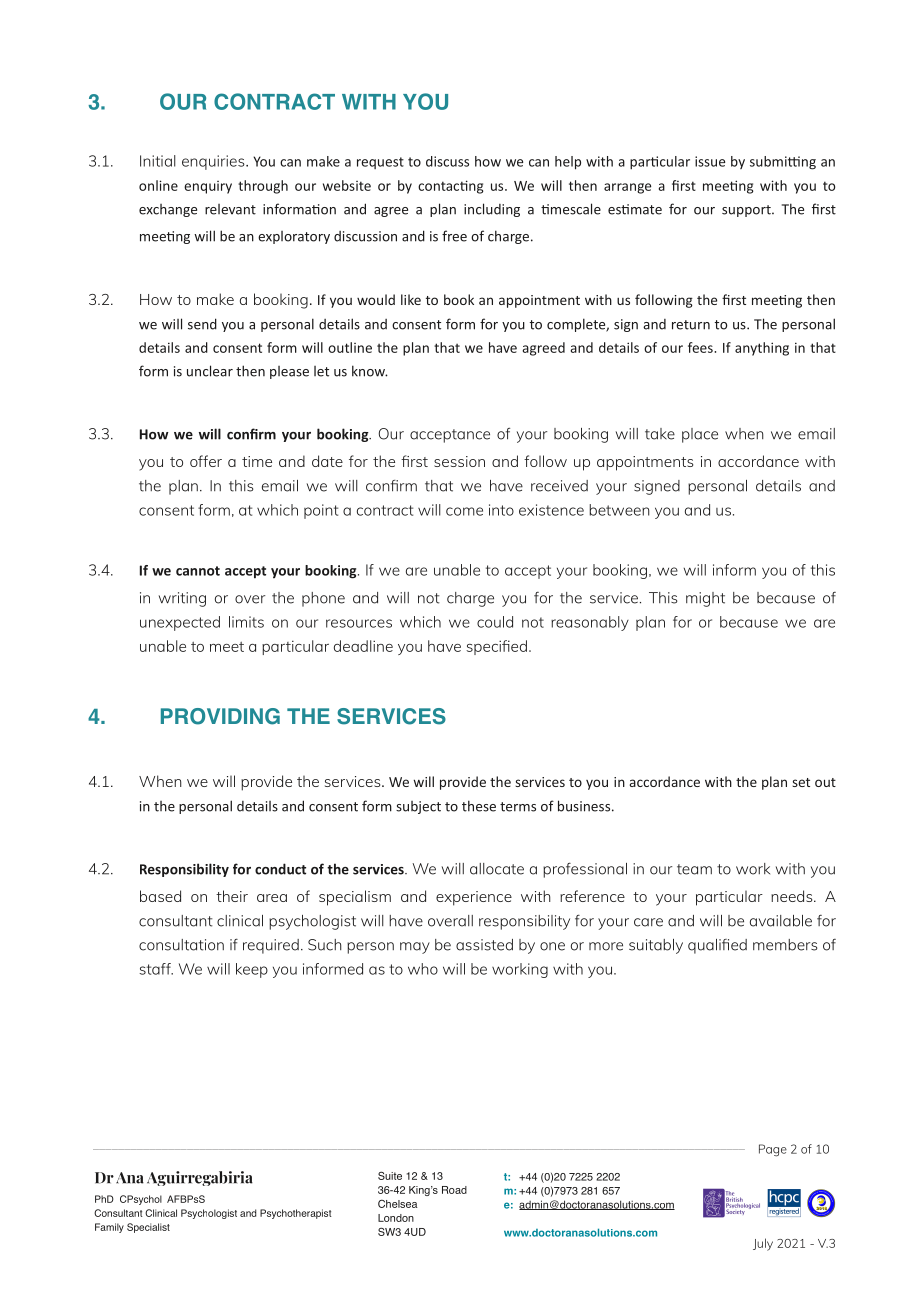 Image resolution: width=924 pixels, height=1308 pixels. Describe the element at coordinates (747, 211) in the screenshot. I see `support` at that location.
